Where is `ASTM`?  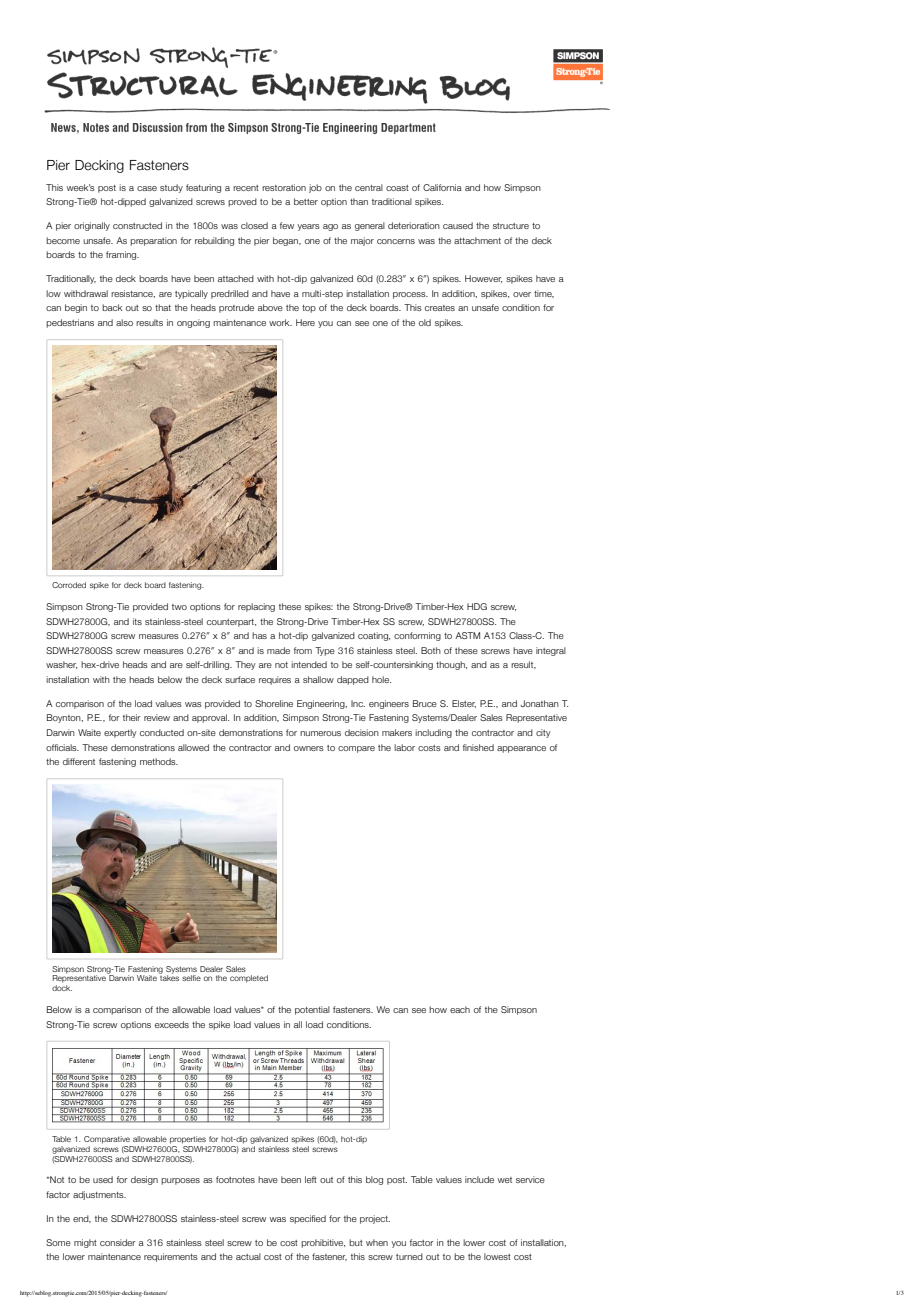 ASTM is located at coordinates (467, 635).
